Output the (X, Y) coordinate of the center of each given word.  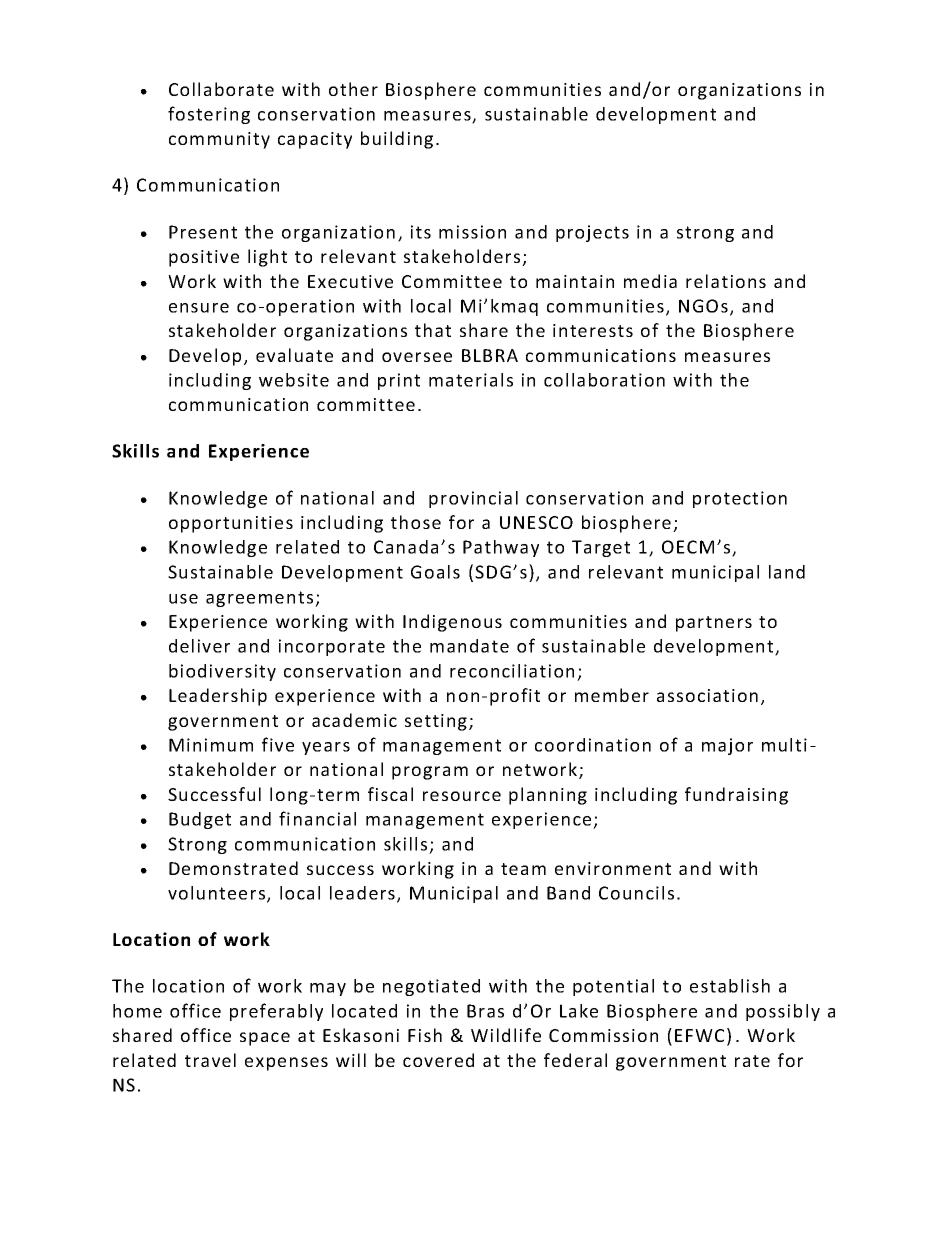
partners (714, 624)
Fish (425, 1035)
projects (592, 233)
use (183, 599)
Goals (435, 572)
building (397, 140)
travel (210, 1060)
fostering (209, 115)
